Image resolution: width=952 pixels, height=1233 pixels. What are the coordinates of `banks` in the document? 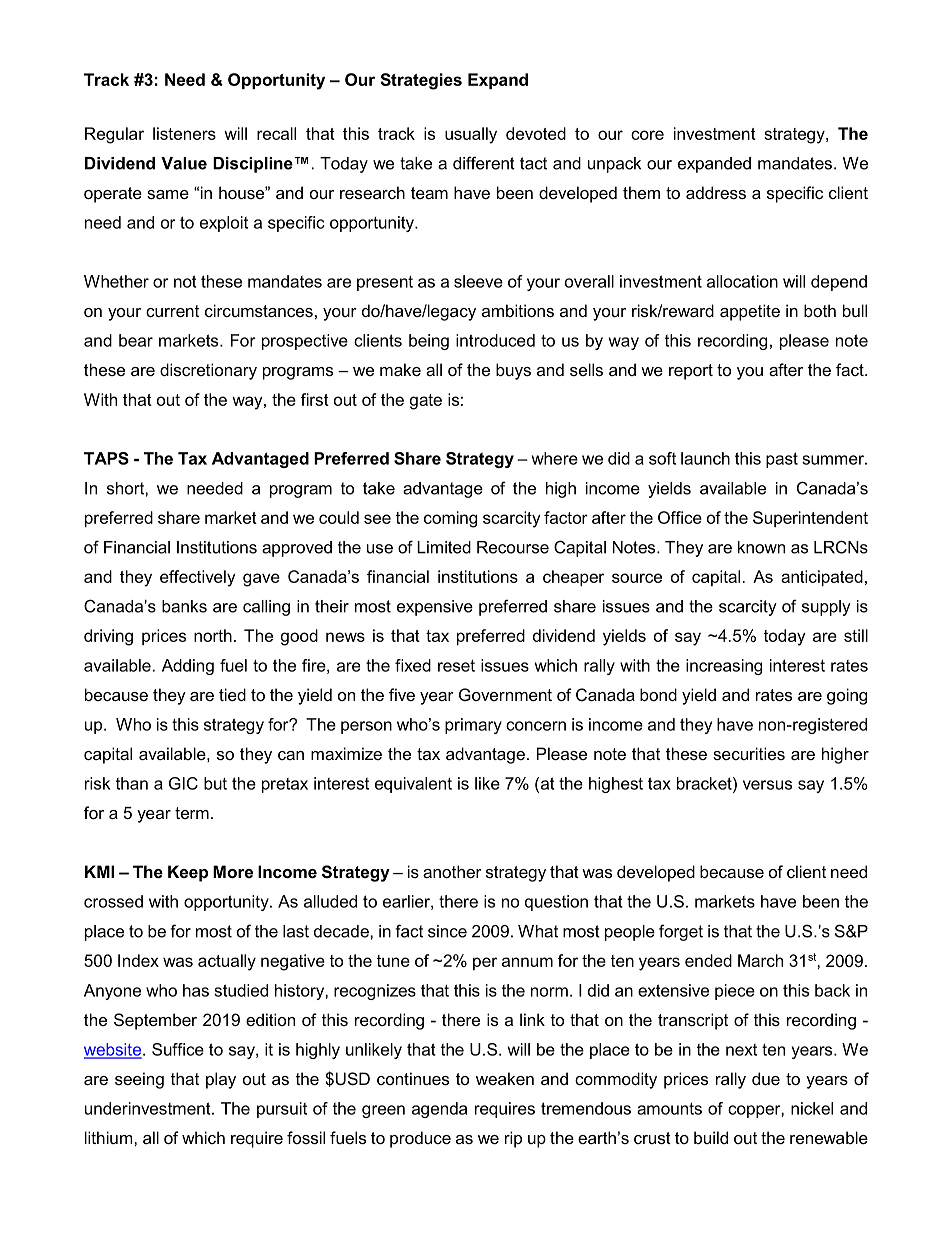 It's located at (184, 606).
